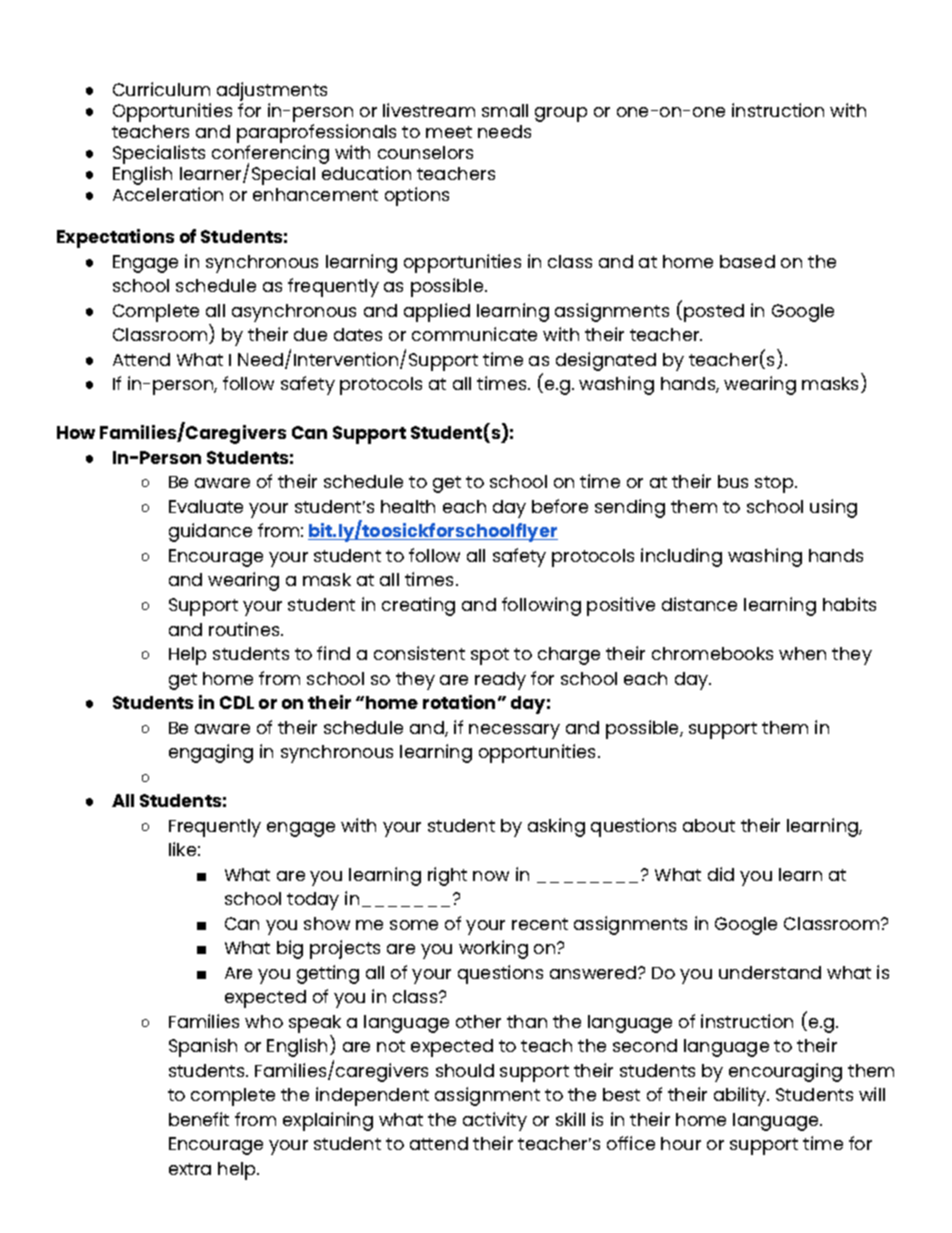 The image size is (952, 1233). Describe the element at coordinates (505, 110) in the page. I see `small` at that location.
